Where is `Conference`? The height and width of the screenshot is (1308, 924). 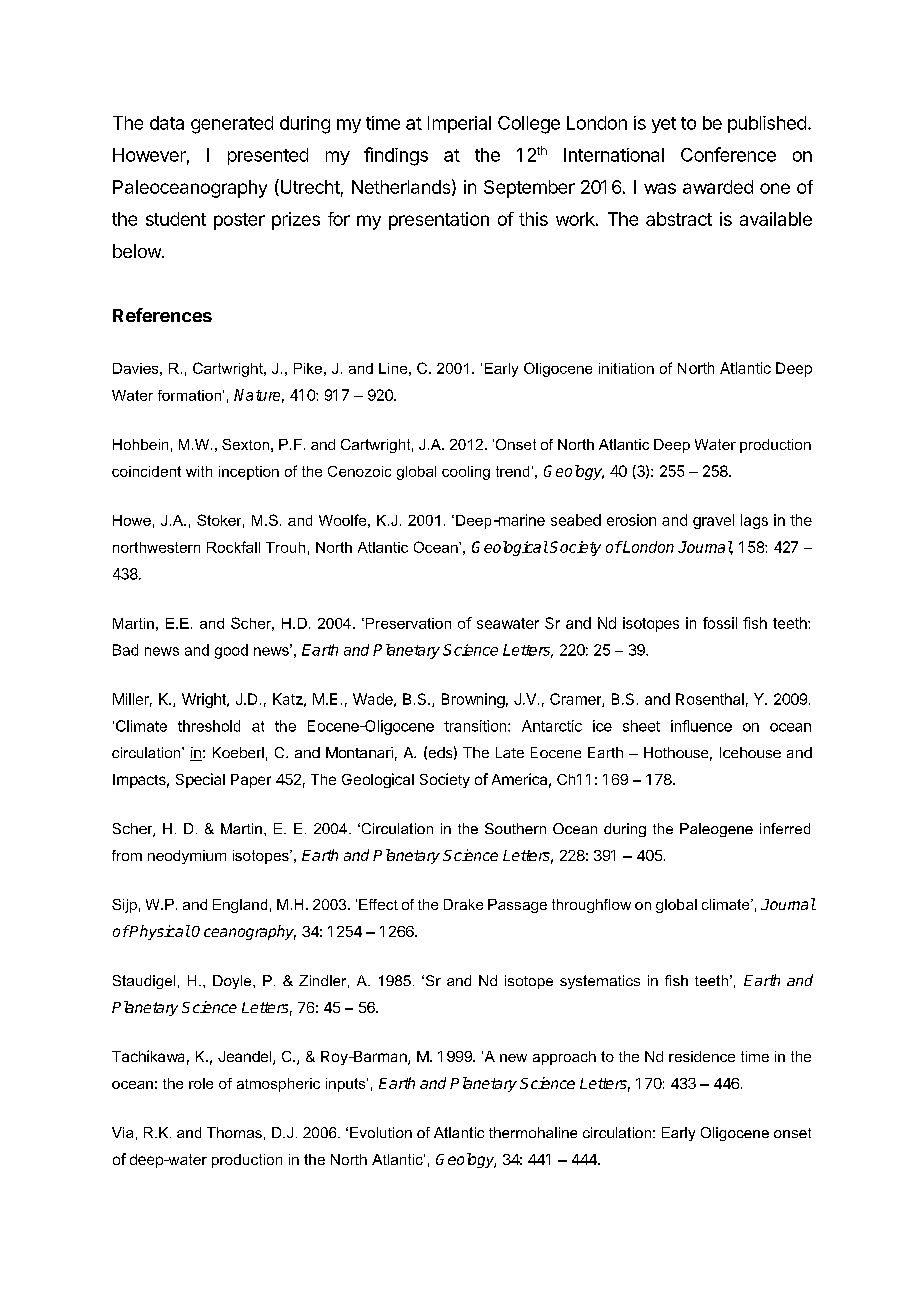 Conference is located at coordinates (728, 154).
